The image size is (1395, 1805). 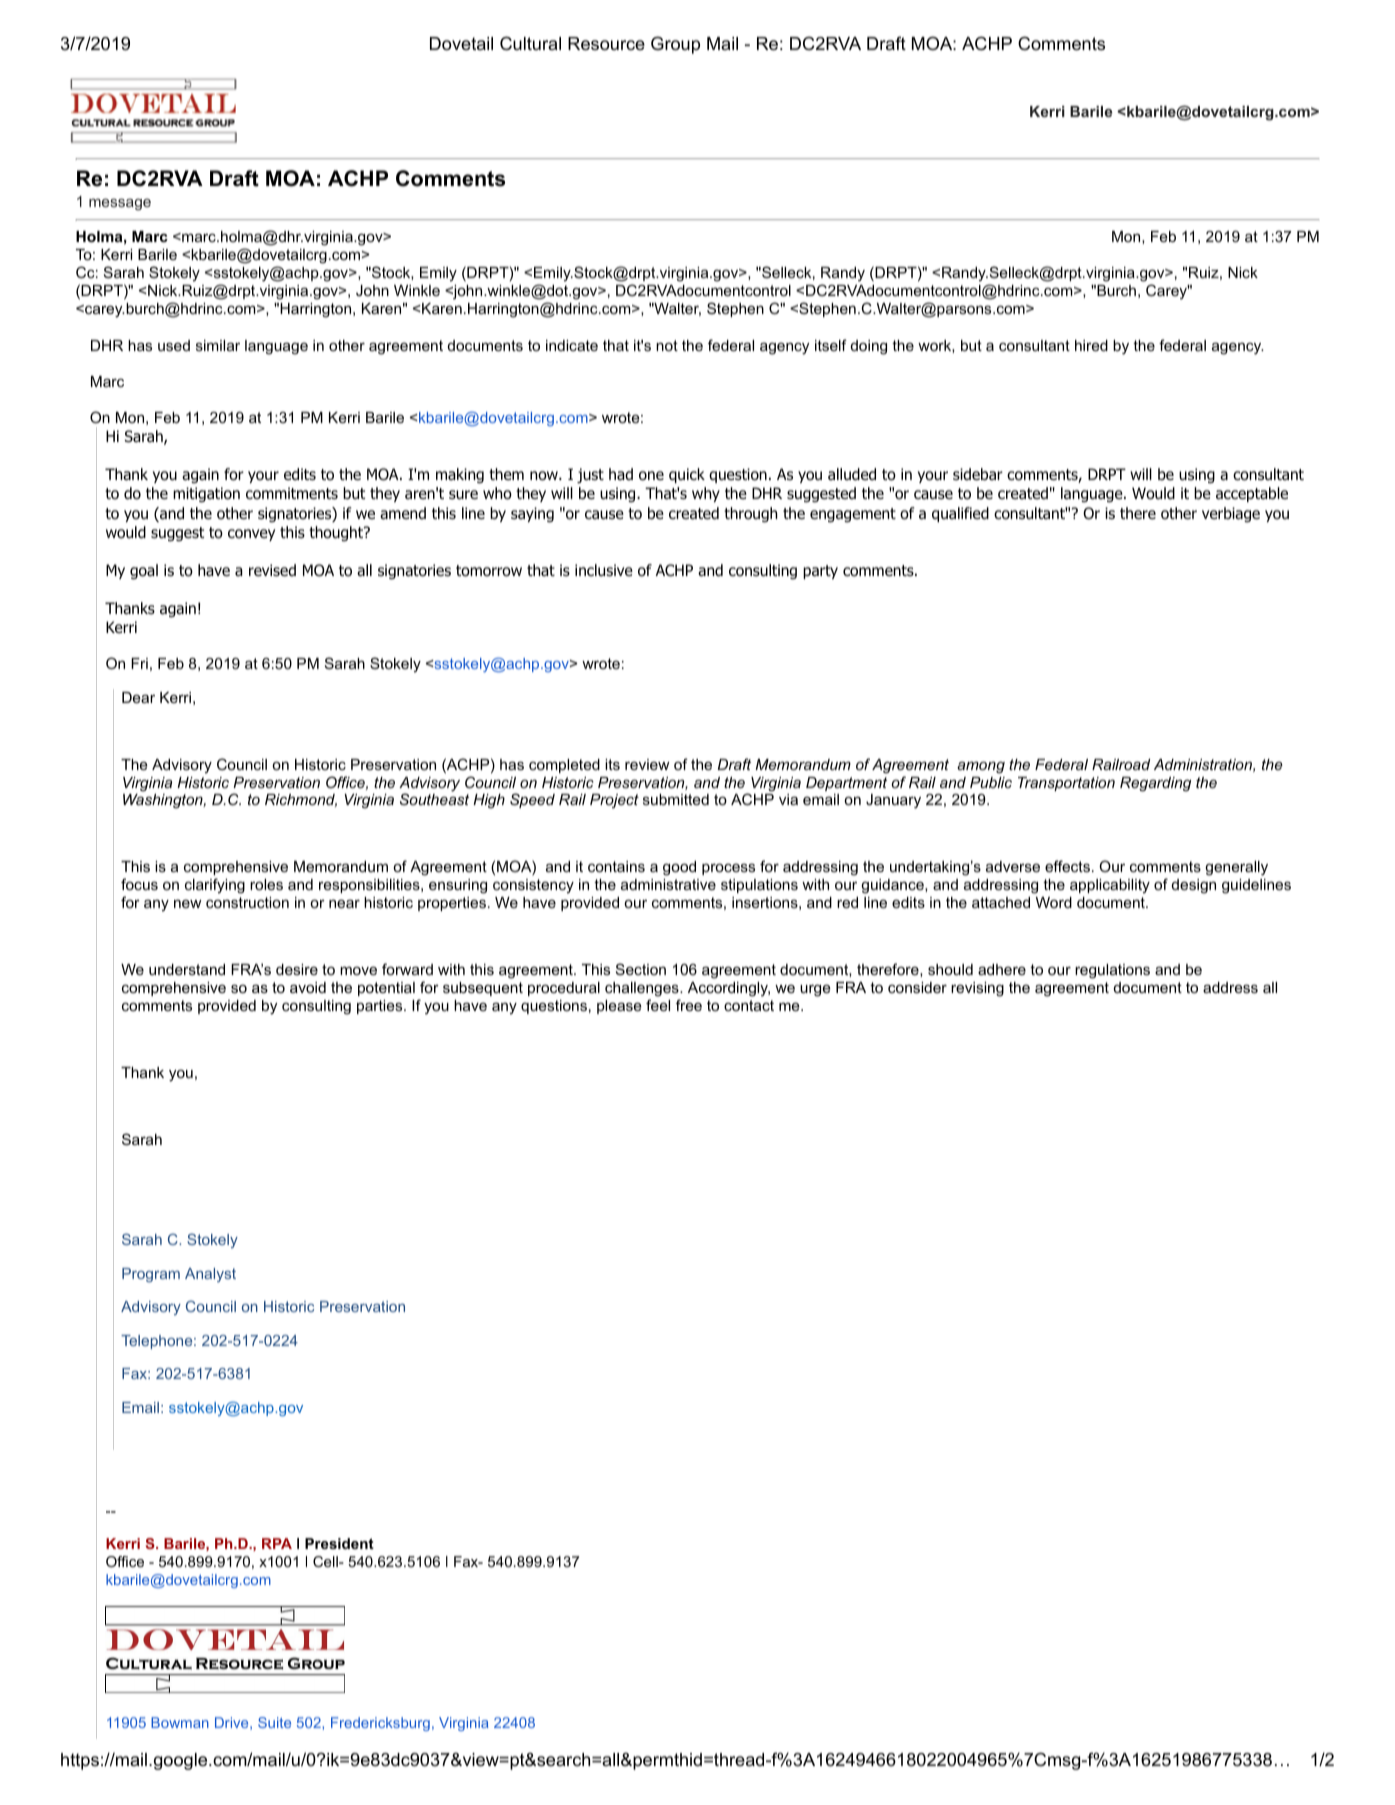 What do you see at coordinates (274, 1722) in the screenshot?
I see `Suite` at bounding box center [274, 1722].
